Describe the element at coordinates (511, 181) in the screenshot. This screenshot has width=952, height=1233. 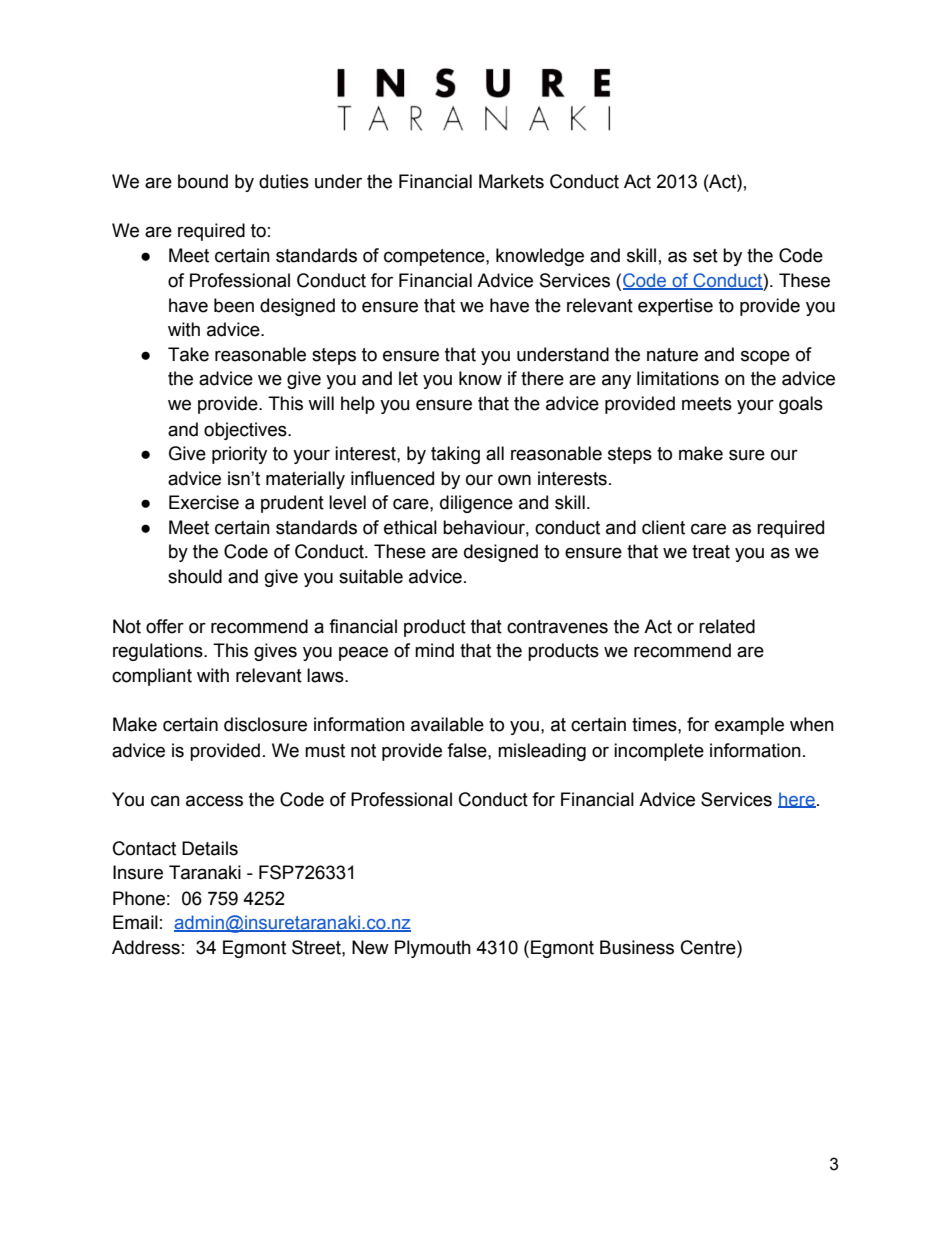
I see `Markets` at that location.
